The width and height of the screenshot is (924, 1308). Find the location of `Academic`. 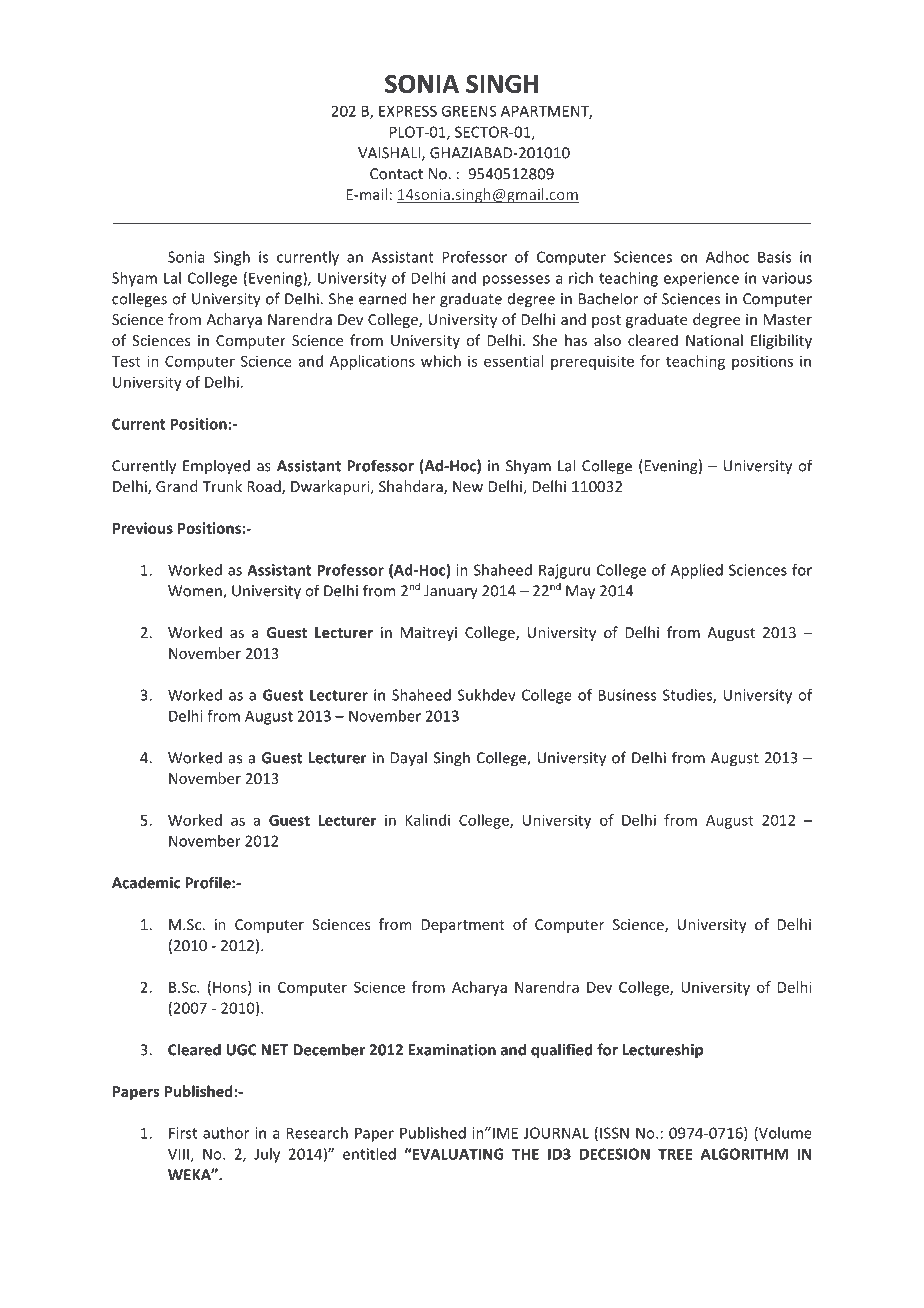

Academic is located at coordinates (146, 882).
